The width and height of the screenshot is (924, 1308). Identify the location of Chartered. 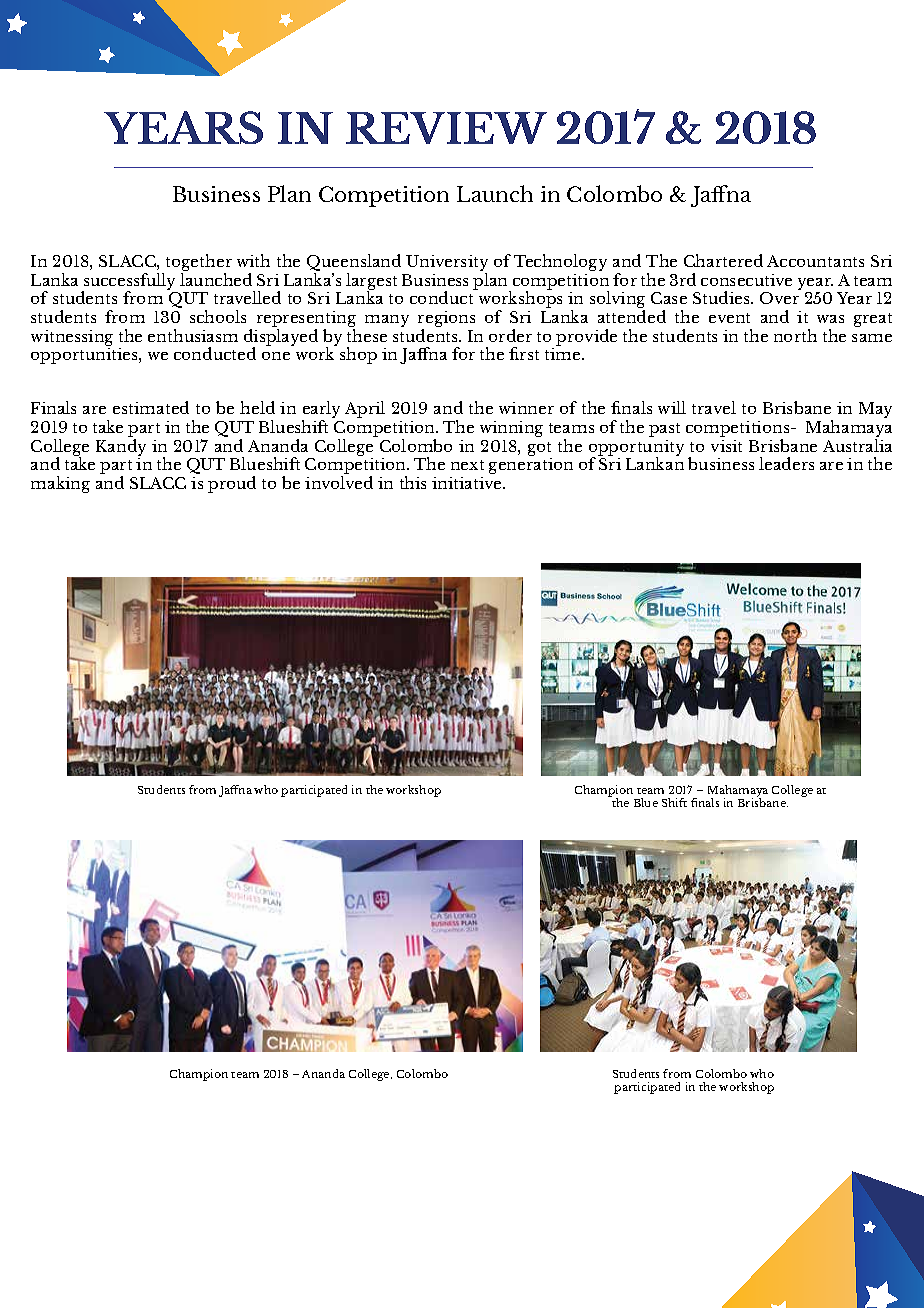
(723, 260).
